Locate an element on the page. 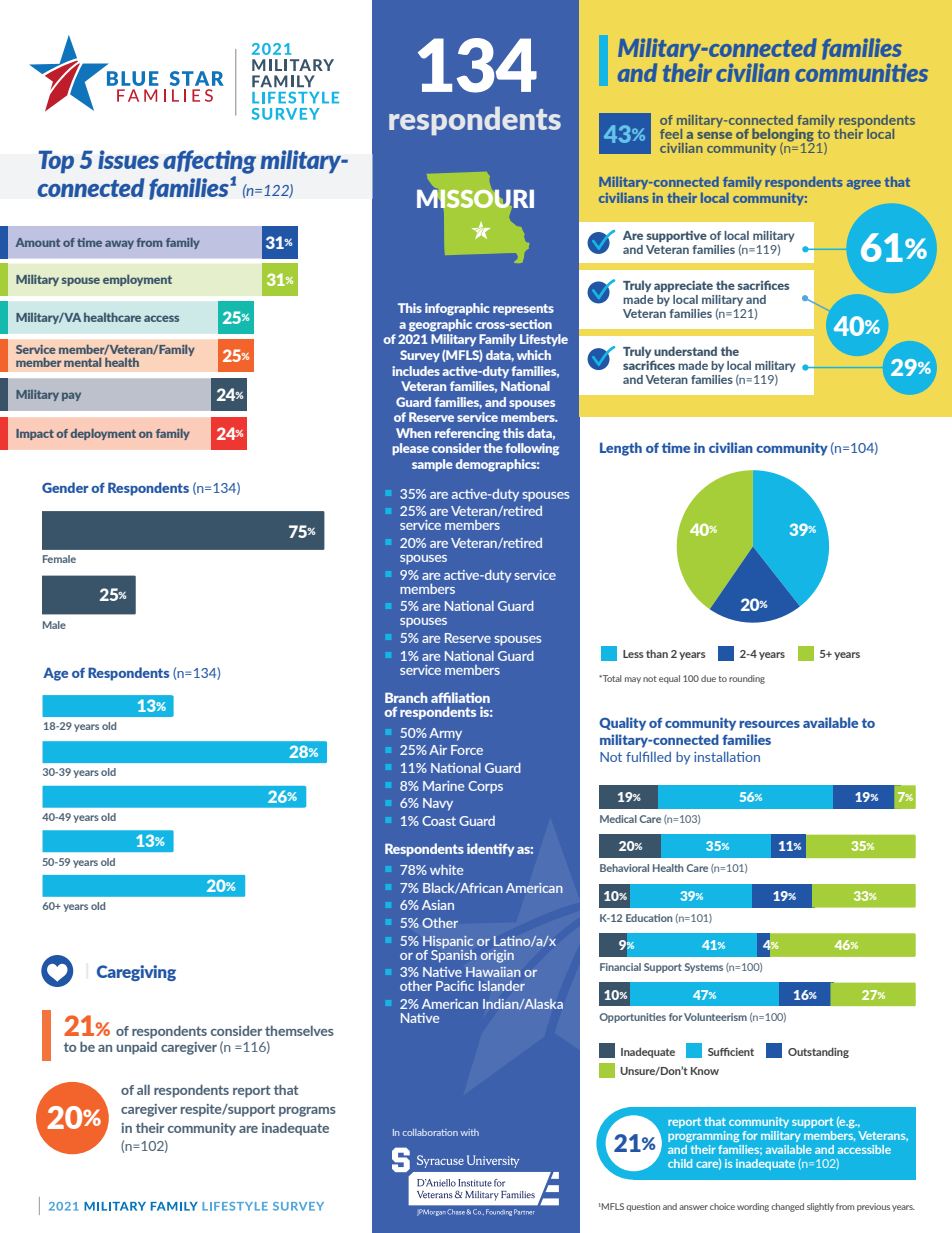 The height and width of the document is (1233, 952). unpaid is located at coordinates (136, 1048).
